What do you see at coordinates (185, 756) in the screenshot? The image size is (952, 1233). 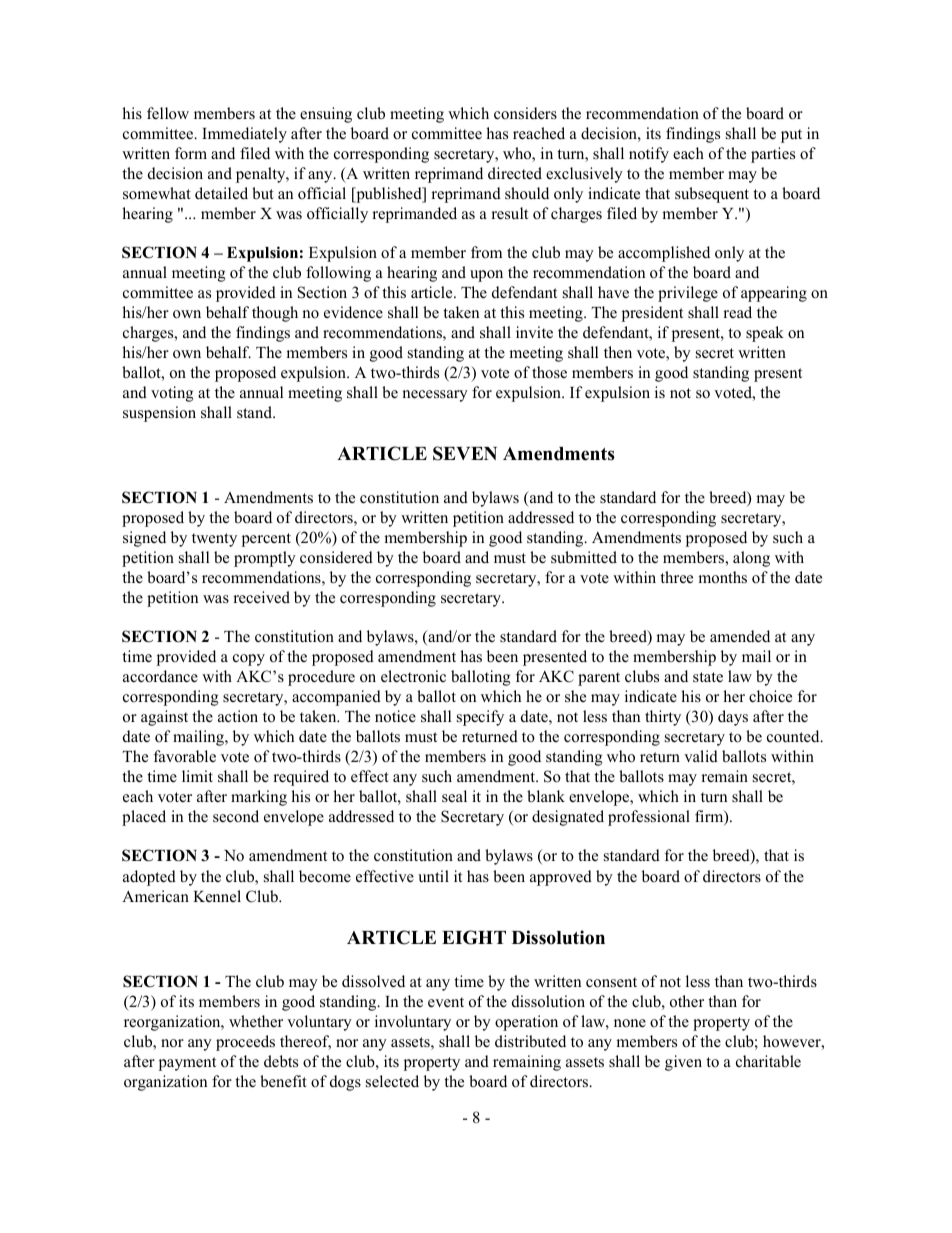 I see `favorable` at bounding box center [185, 756].
